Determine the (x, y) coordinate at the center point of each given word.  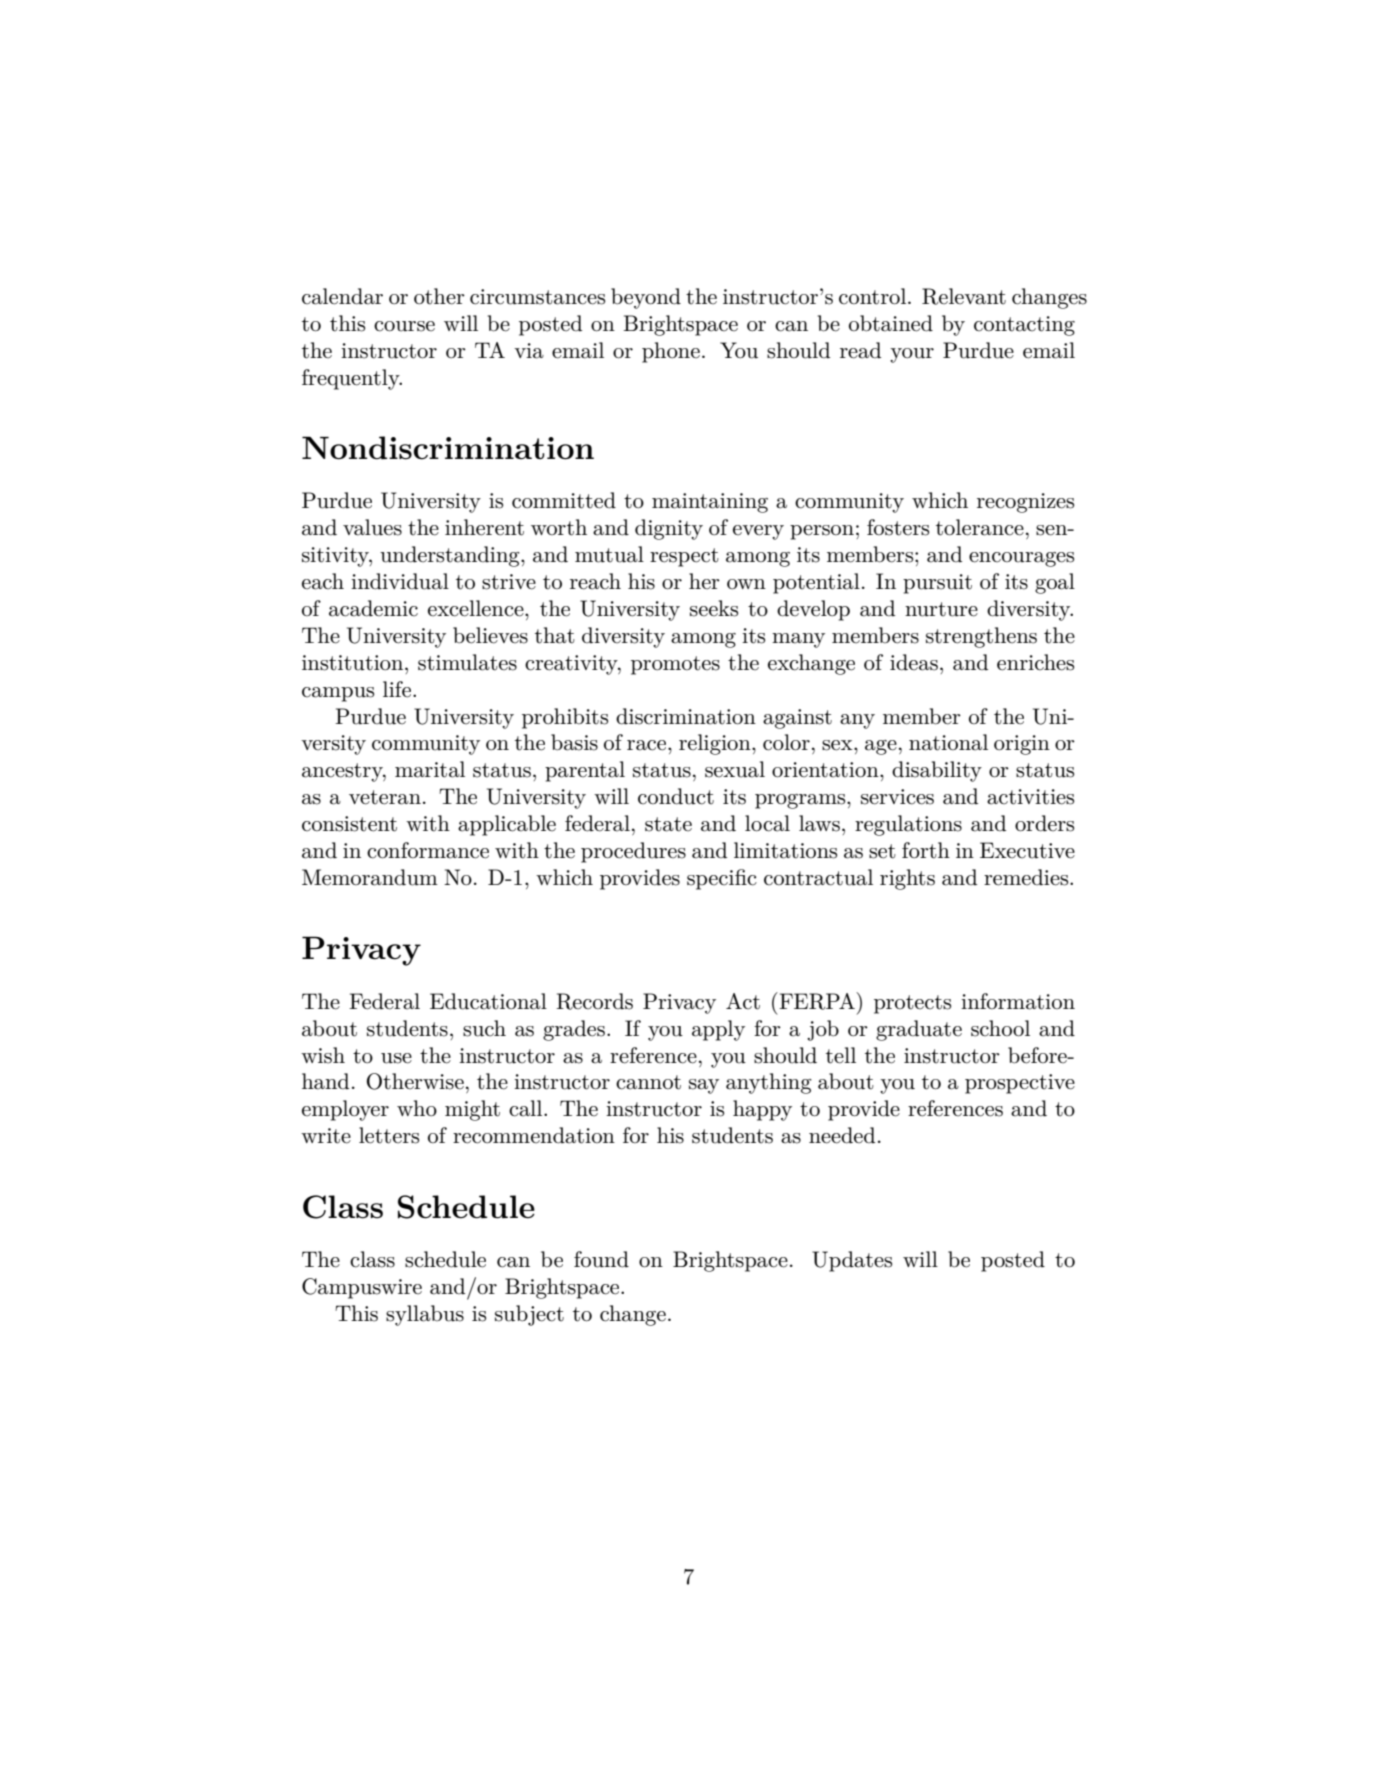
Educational (488, 1001)
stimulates (467, 662)
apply (718, 1030)
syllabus (425, 1315)
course (404, 326)
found (601, 1259)
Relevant (964, 296)
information (1018, 1001)
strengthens (981, 637)
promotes (675, 665)
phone (671, 352)
